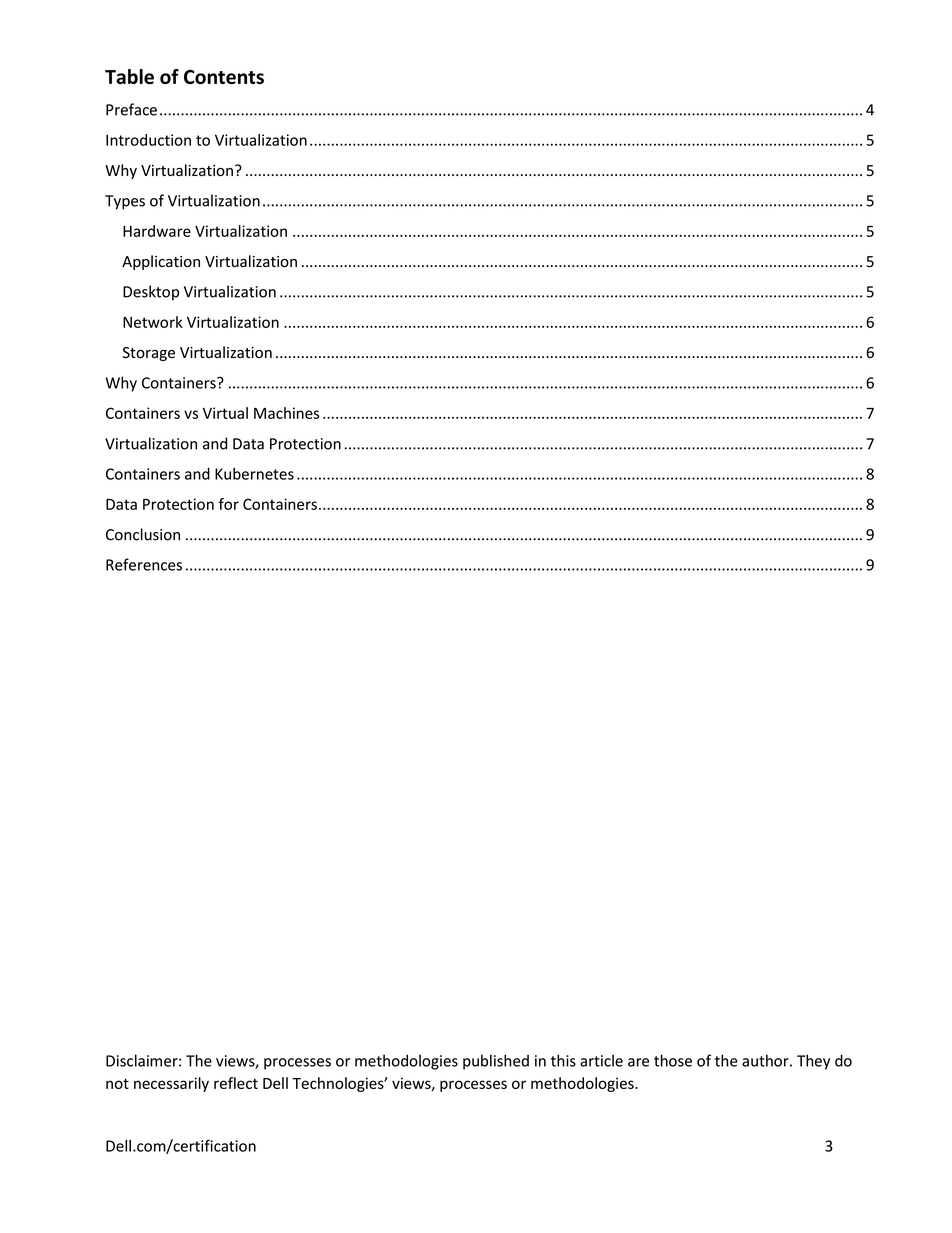 This screenshot has height=1233, width=952. Describe the element at coordinates (673, 1060) in the screenshot. I see `those` at that location.
